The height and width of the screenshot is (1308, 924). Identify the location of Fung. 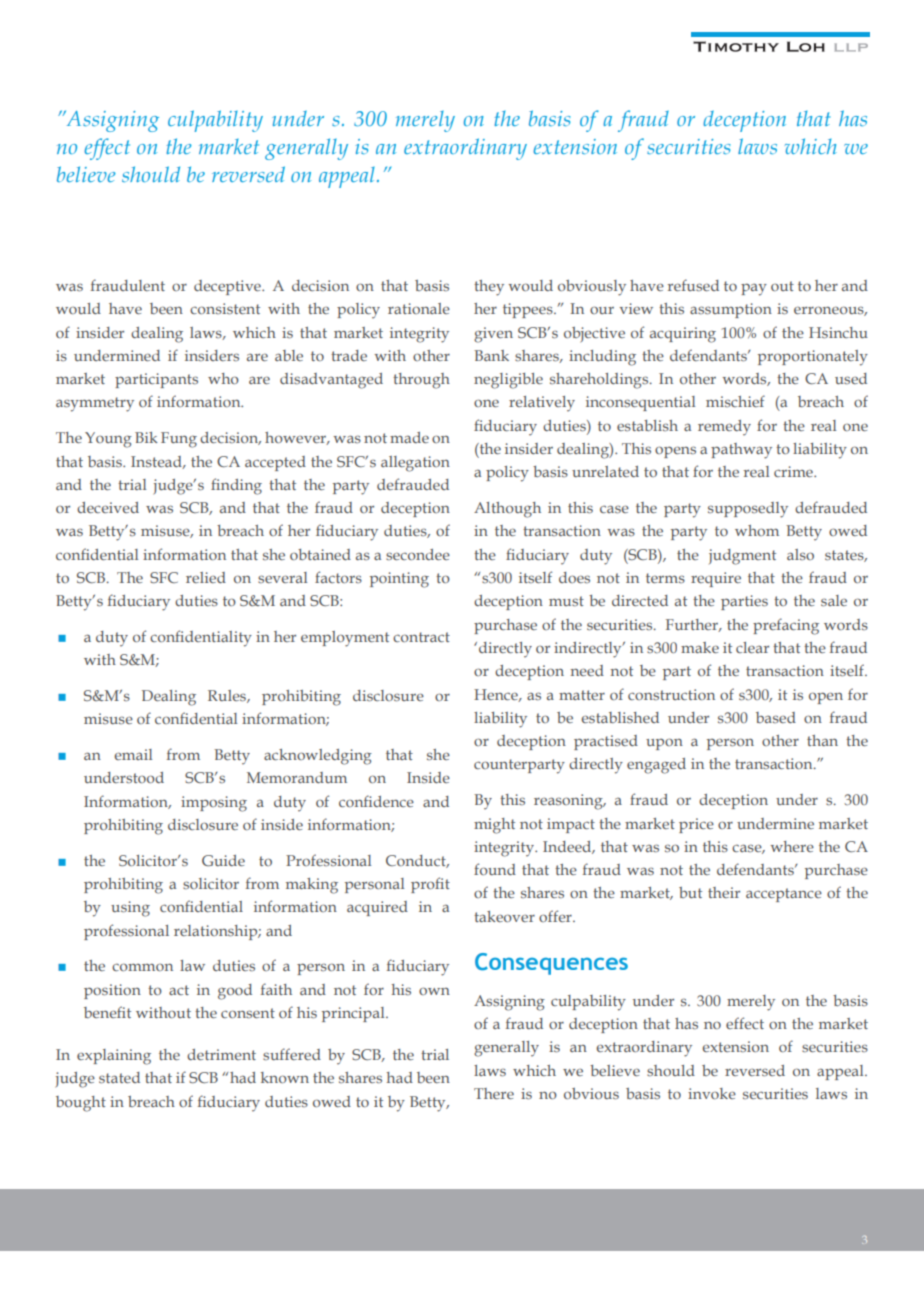
(179, 440).
